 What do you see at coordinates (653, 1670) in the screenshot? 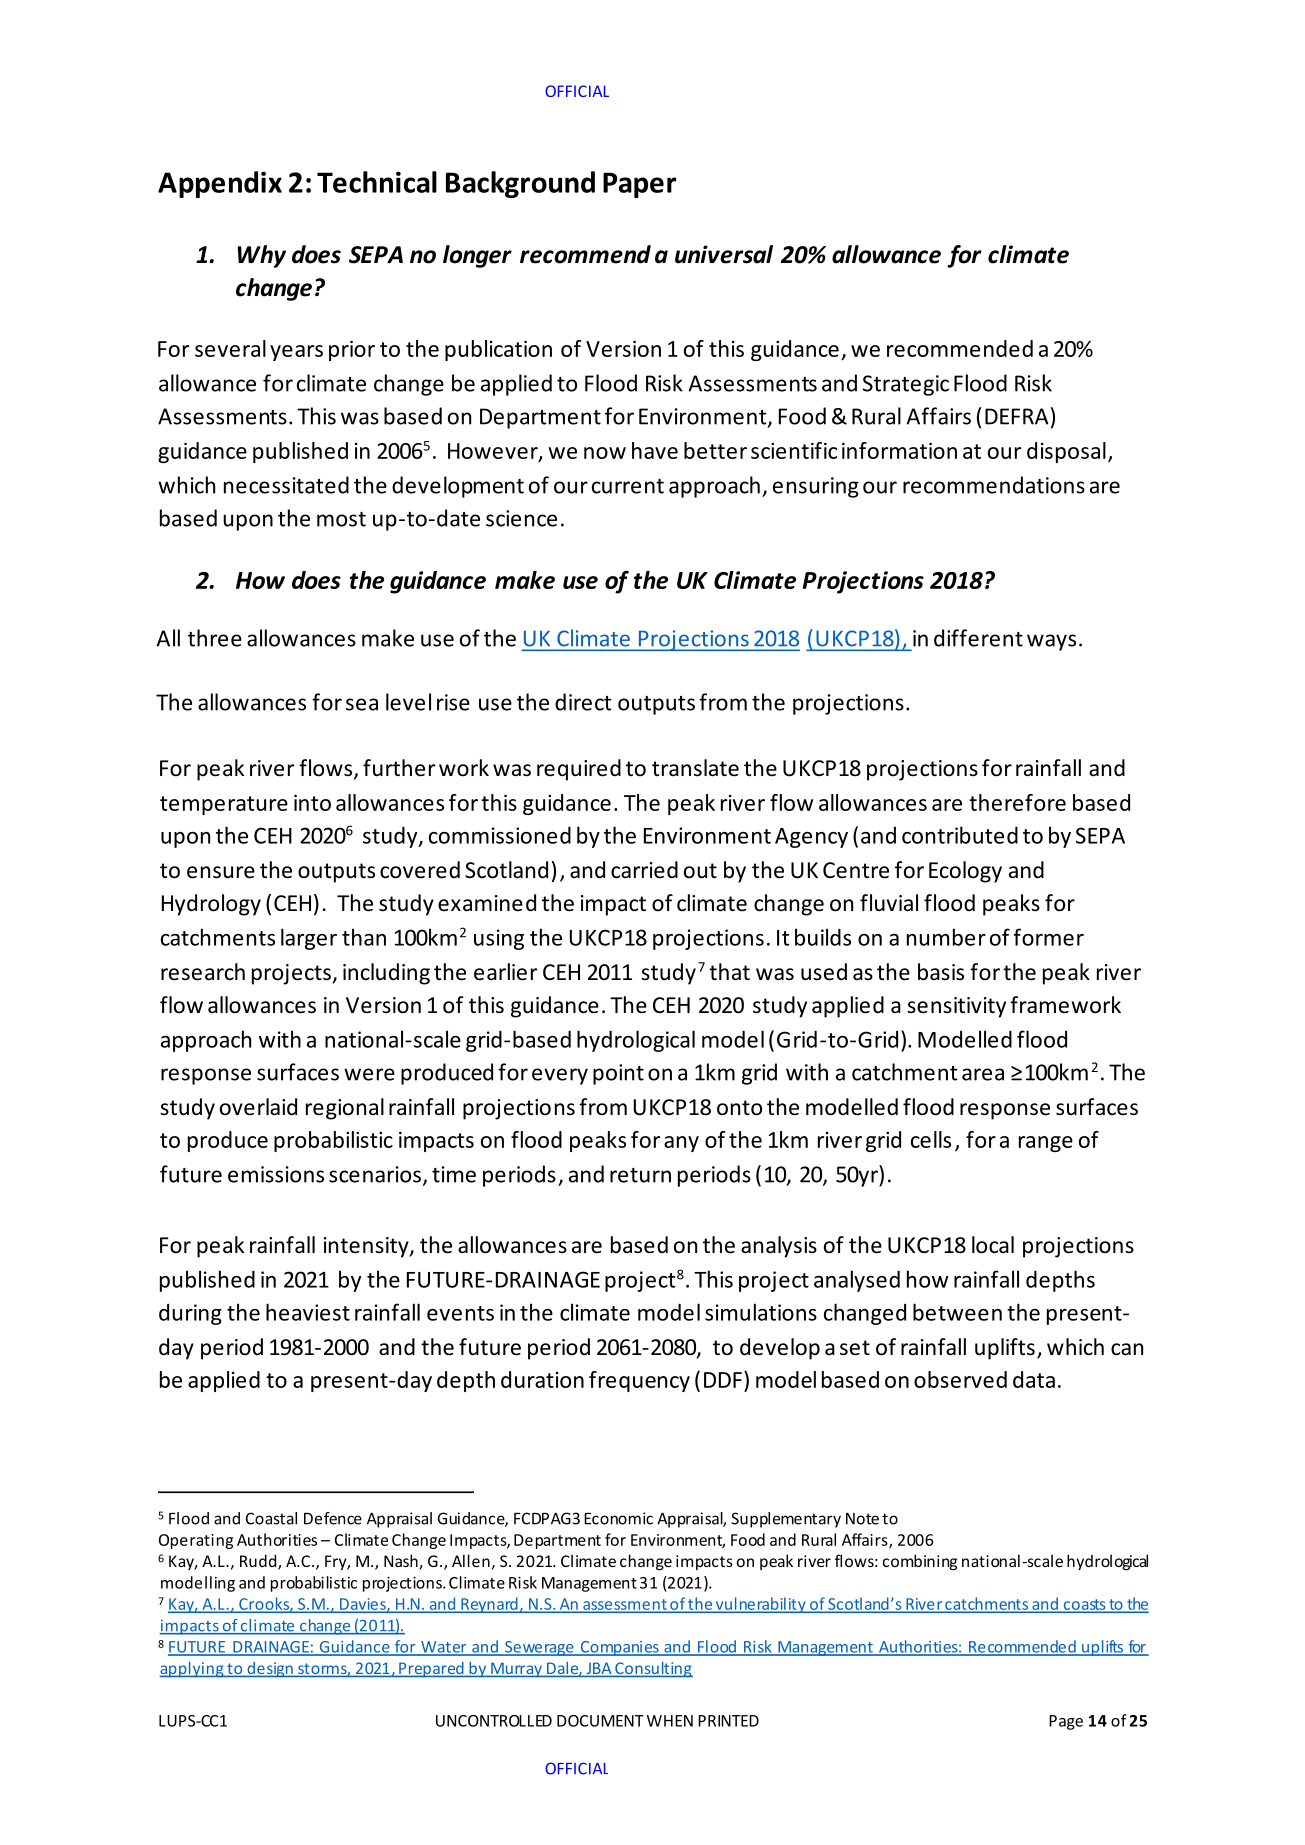
I see `Consulting` at bounding box center [653, 1670].
